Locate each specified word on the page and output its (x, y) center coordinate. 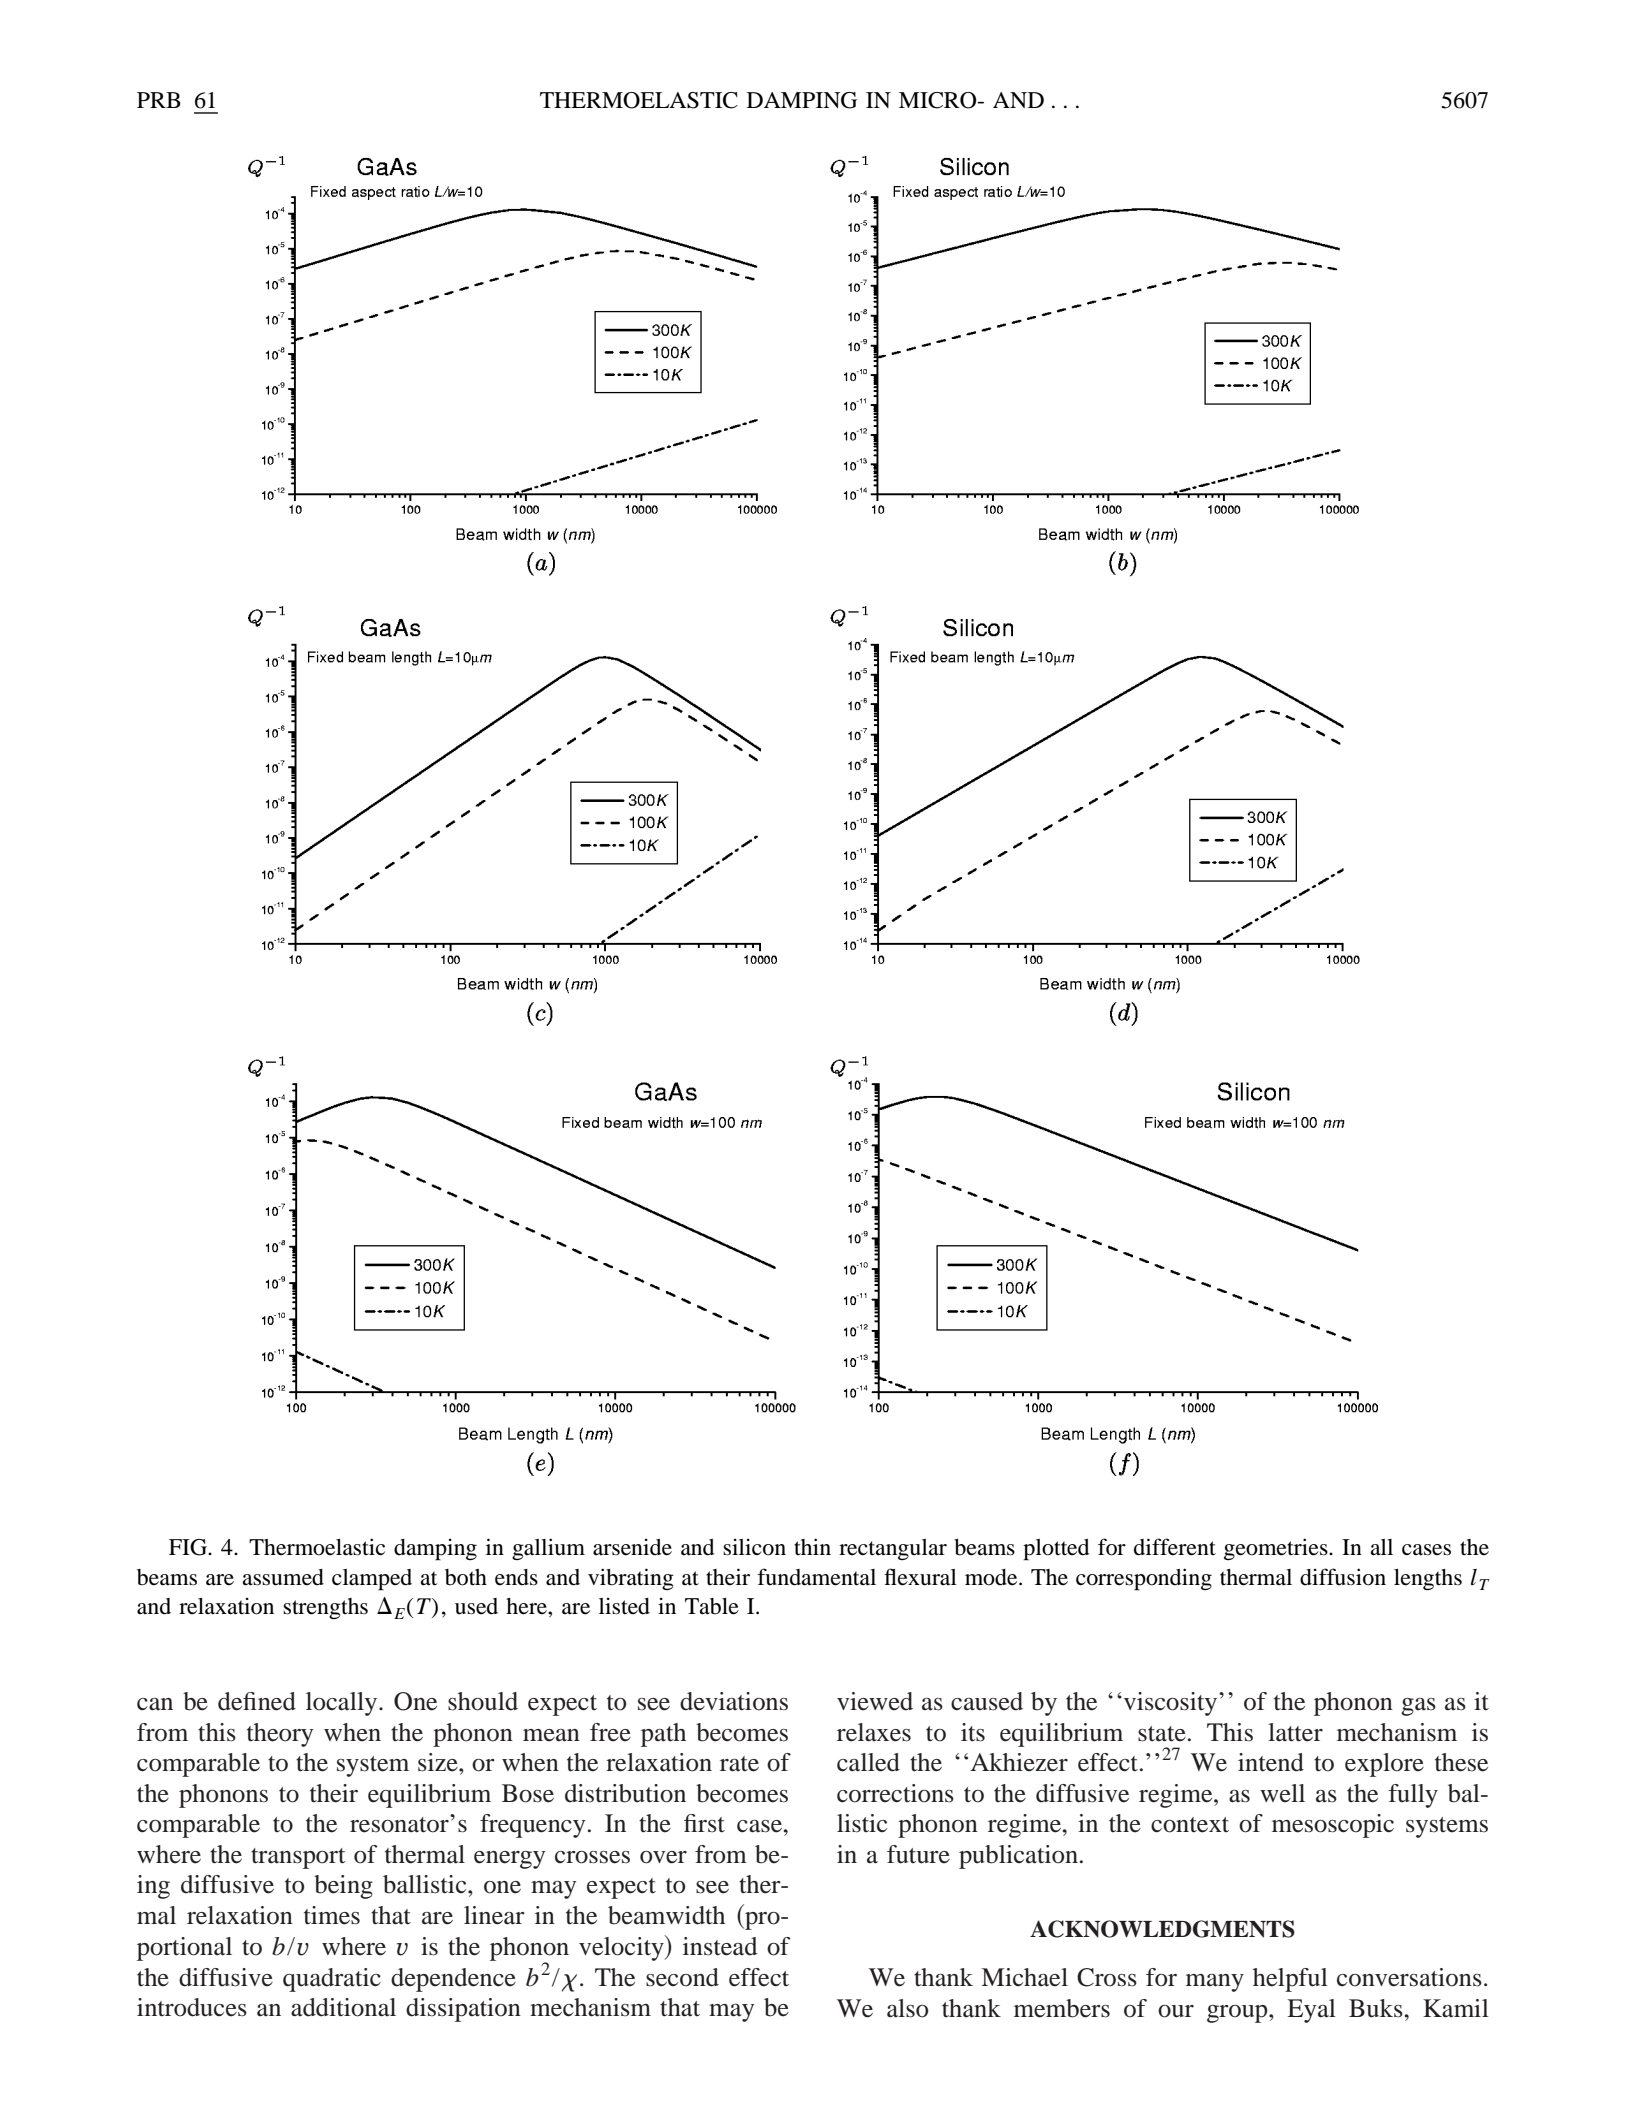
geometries (1277, 1549)
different (1175, 1547)
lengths (1428, 1580)
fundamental (816, 1577)
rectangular (893, 1550)
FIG (189, 1547)
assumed (283, 1577)
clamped (372, 1580)
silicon (754, 1547)
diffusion (1343, 1577)
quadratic (332, 1980)
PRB (159, 100)
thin (812, 1546)
